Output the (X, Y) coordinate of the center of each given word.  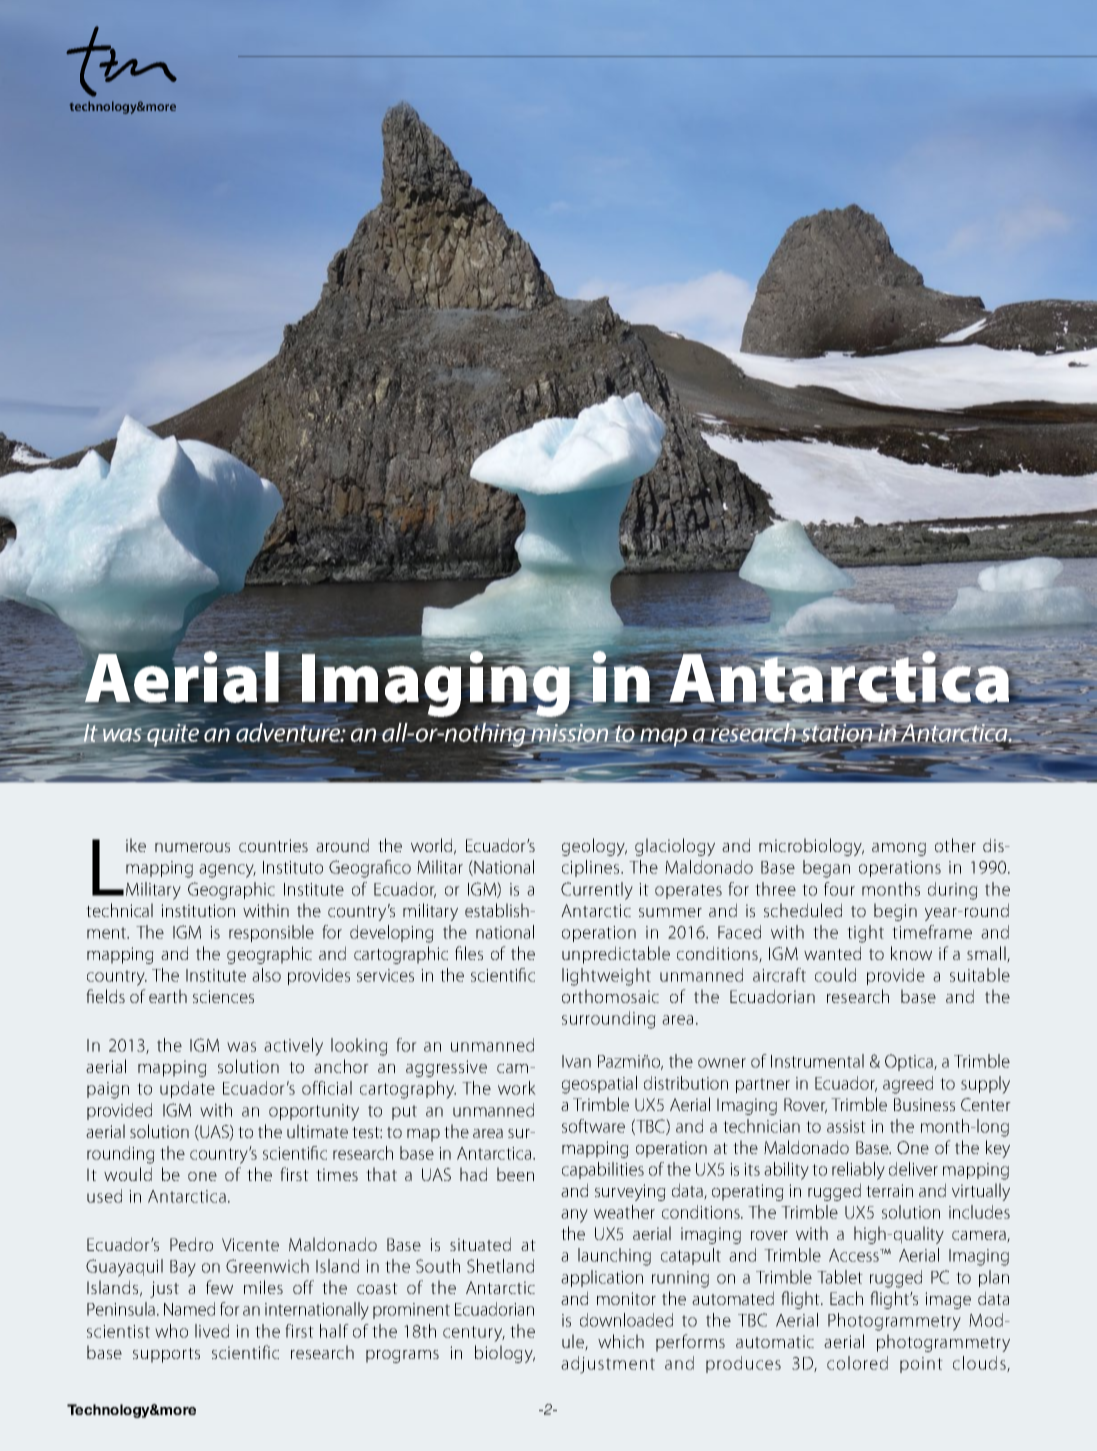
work (517, 1088)
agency (227, 871)
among (899, 849)
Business (924, 1104)
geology (594, 847)
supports (166, 1355)
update (187, 1089)
